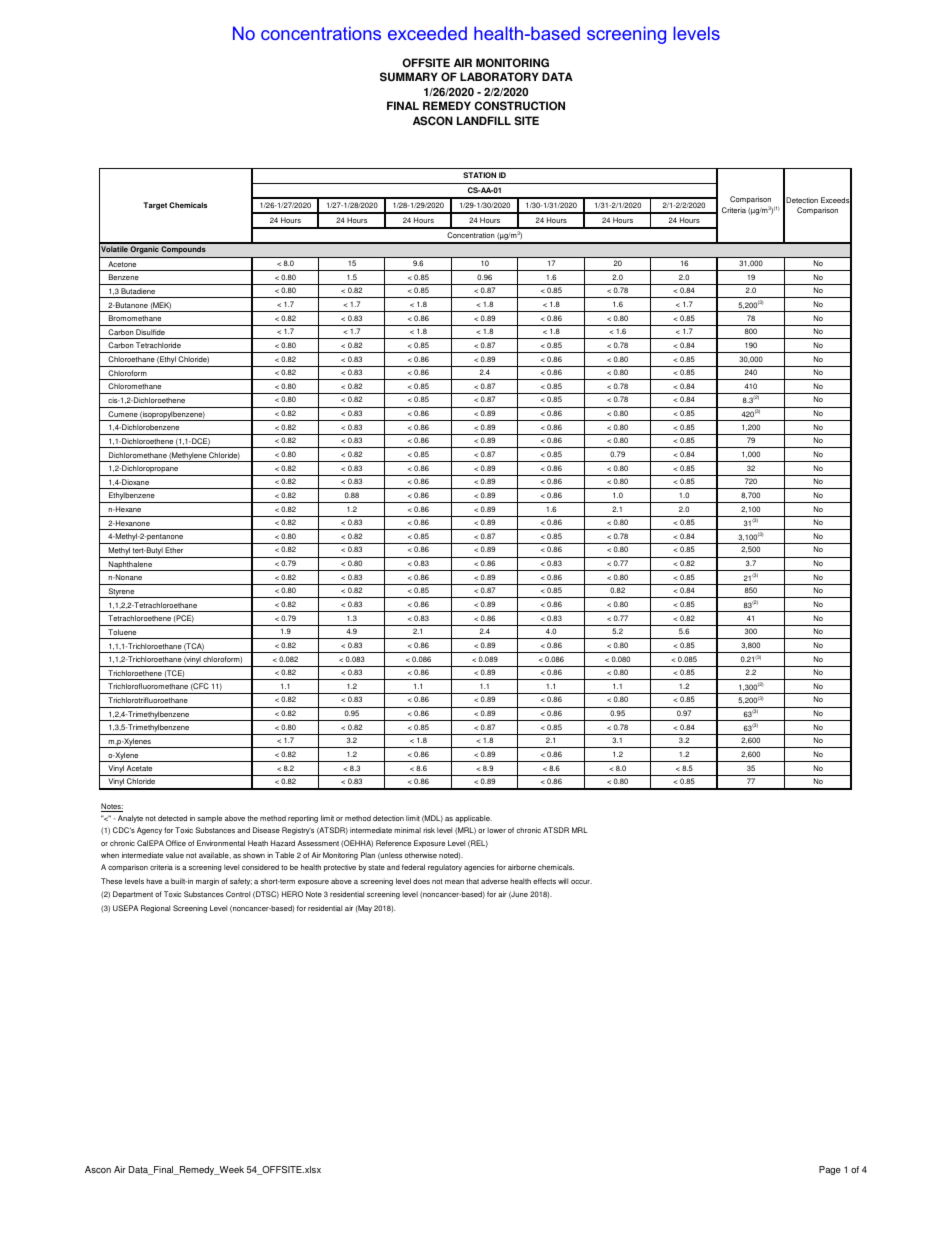 The image size is (952, 1233). What do you see at coordinates (499, 77) in the screenshot?
I see `LABORATORY` at bounding box center [499, 77].
